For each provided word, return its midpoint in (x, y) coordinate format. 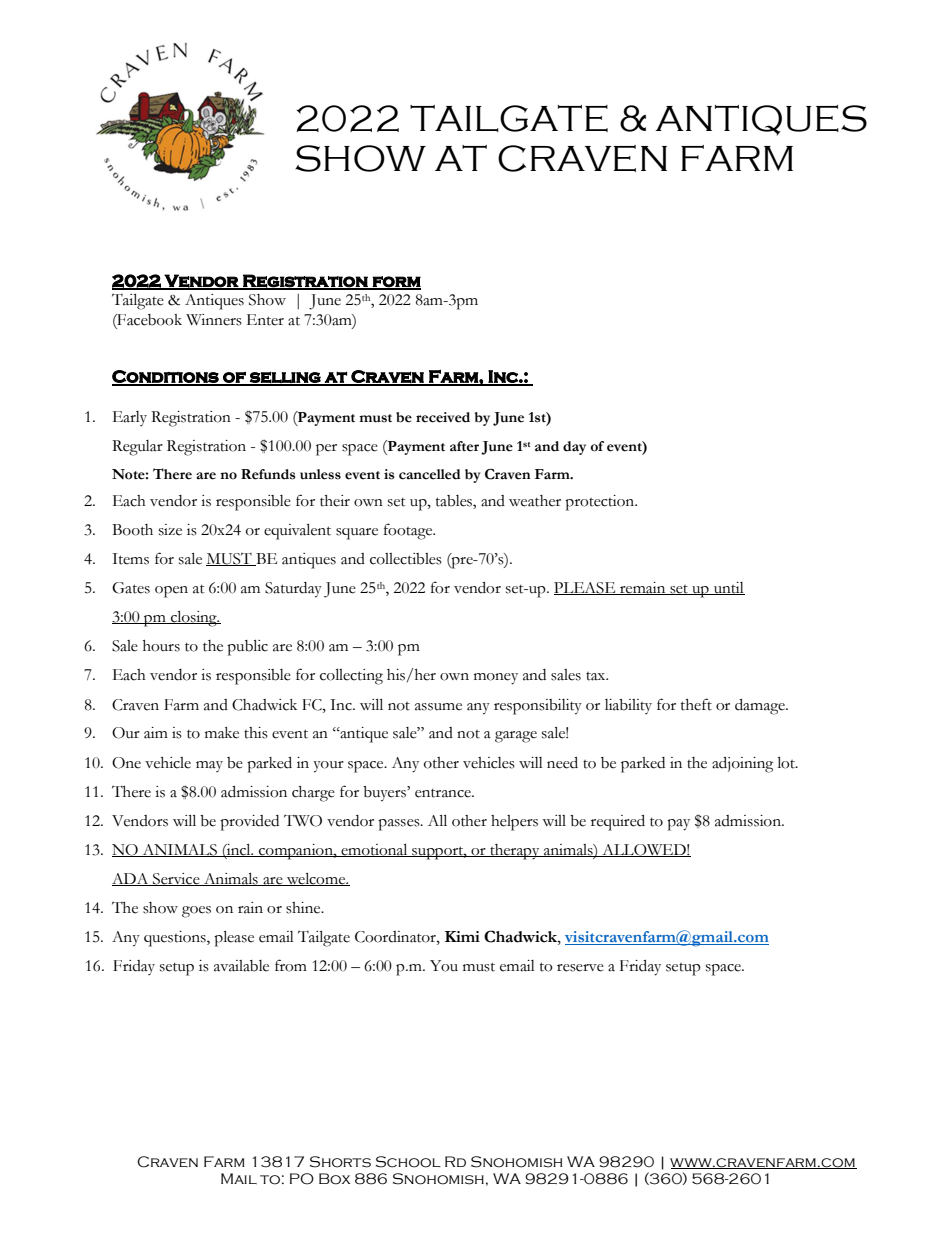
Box (334, 1179)
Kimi (462, 936)
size (170, 530)
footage (409, 531)
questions (176, 939)
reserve (580, 968)
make (222, 733)
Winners (214, 320)
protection (601, 503)
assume (438, 707)
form (396, 282)
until (728, 588)
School (408, 1162)
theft (696, 704)
